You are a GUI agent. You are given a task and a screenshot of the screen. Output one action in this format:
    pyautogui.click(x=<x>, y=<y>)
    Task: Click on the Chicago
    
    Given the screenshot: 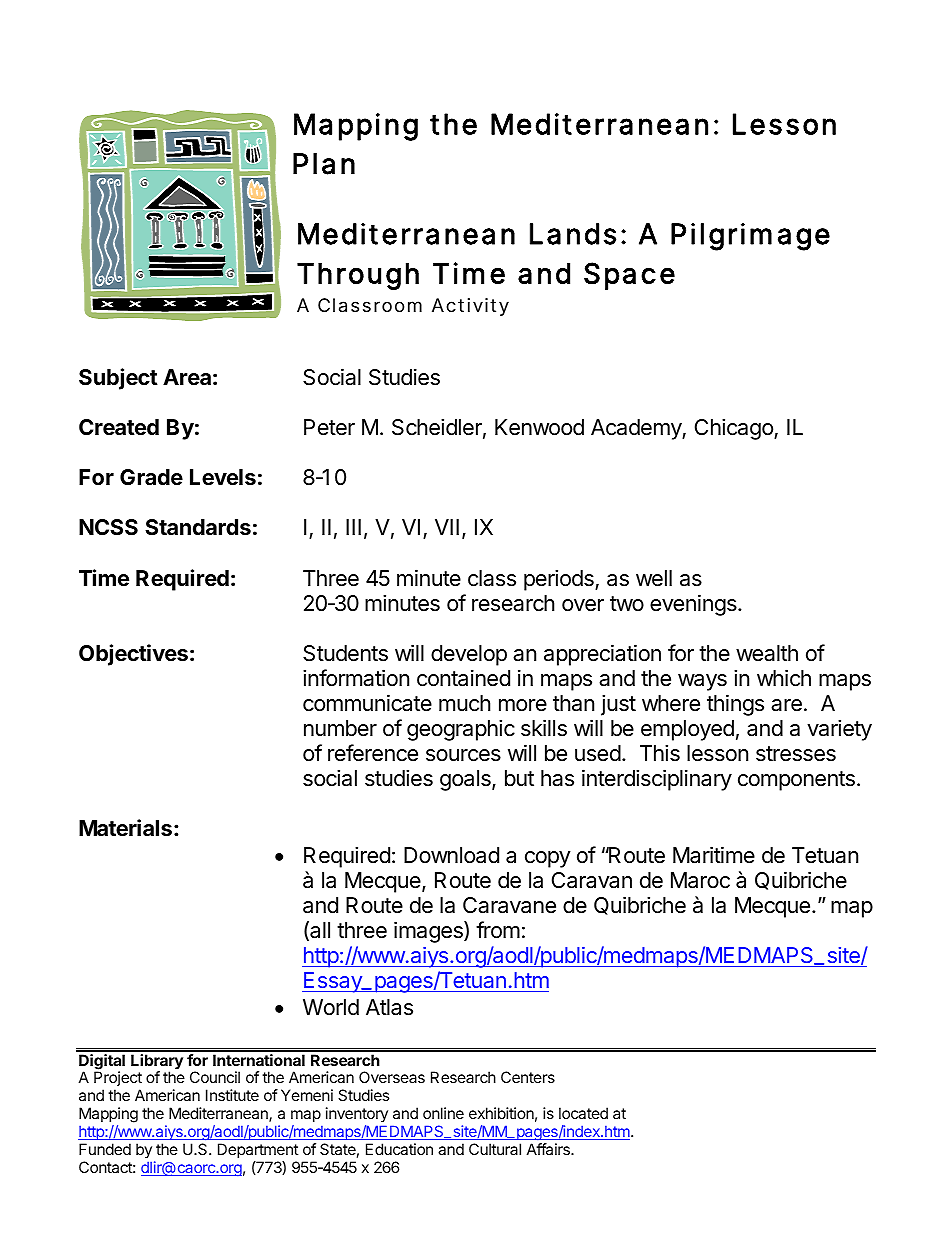 What is the action you would take?
    pyautogui.click(x=735, y=429)
